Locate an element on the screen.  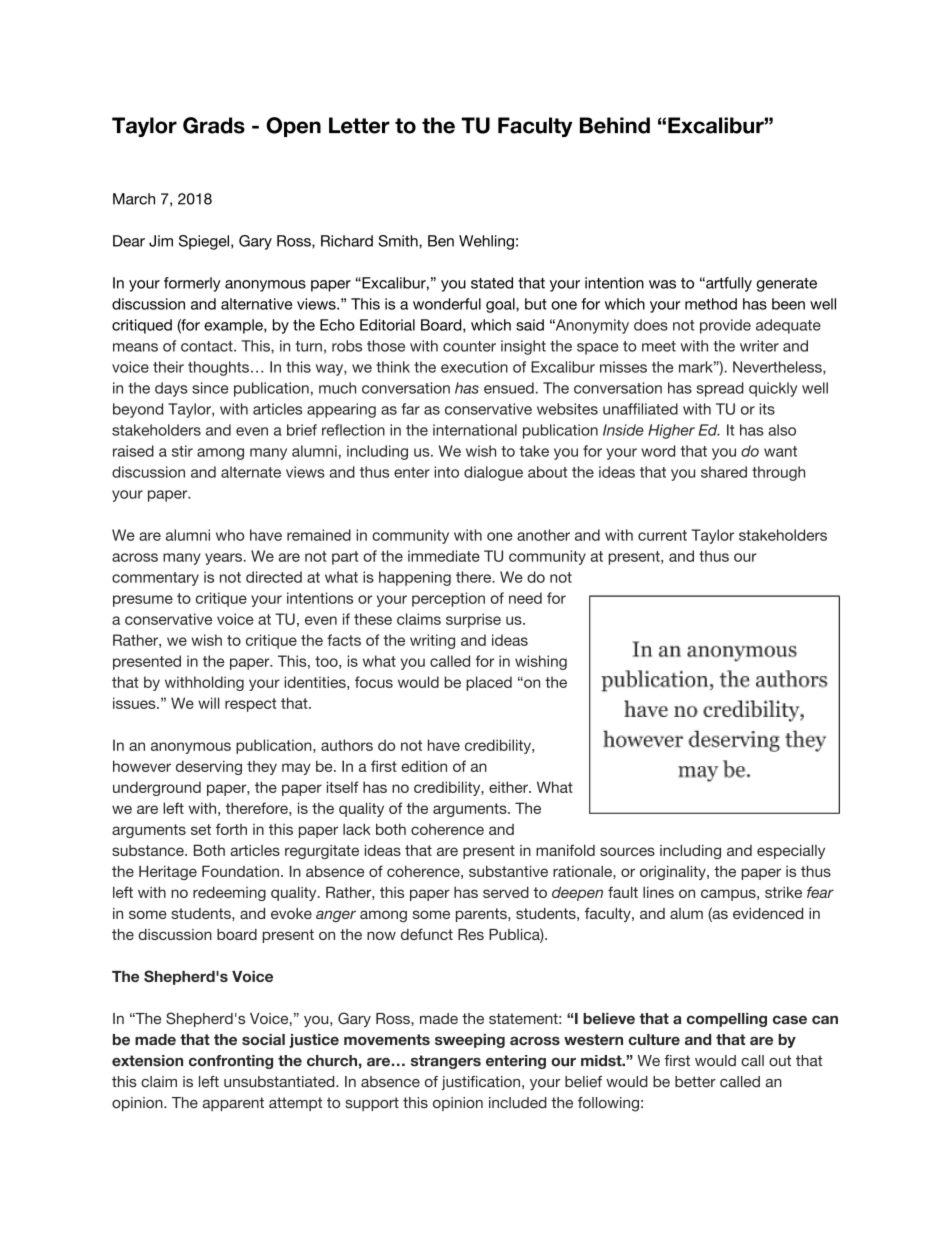
confronting is located at coordinates (231, 1062).
